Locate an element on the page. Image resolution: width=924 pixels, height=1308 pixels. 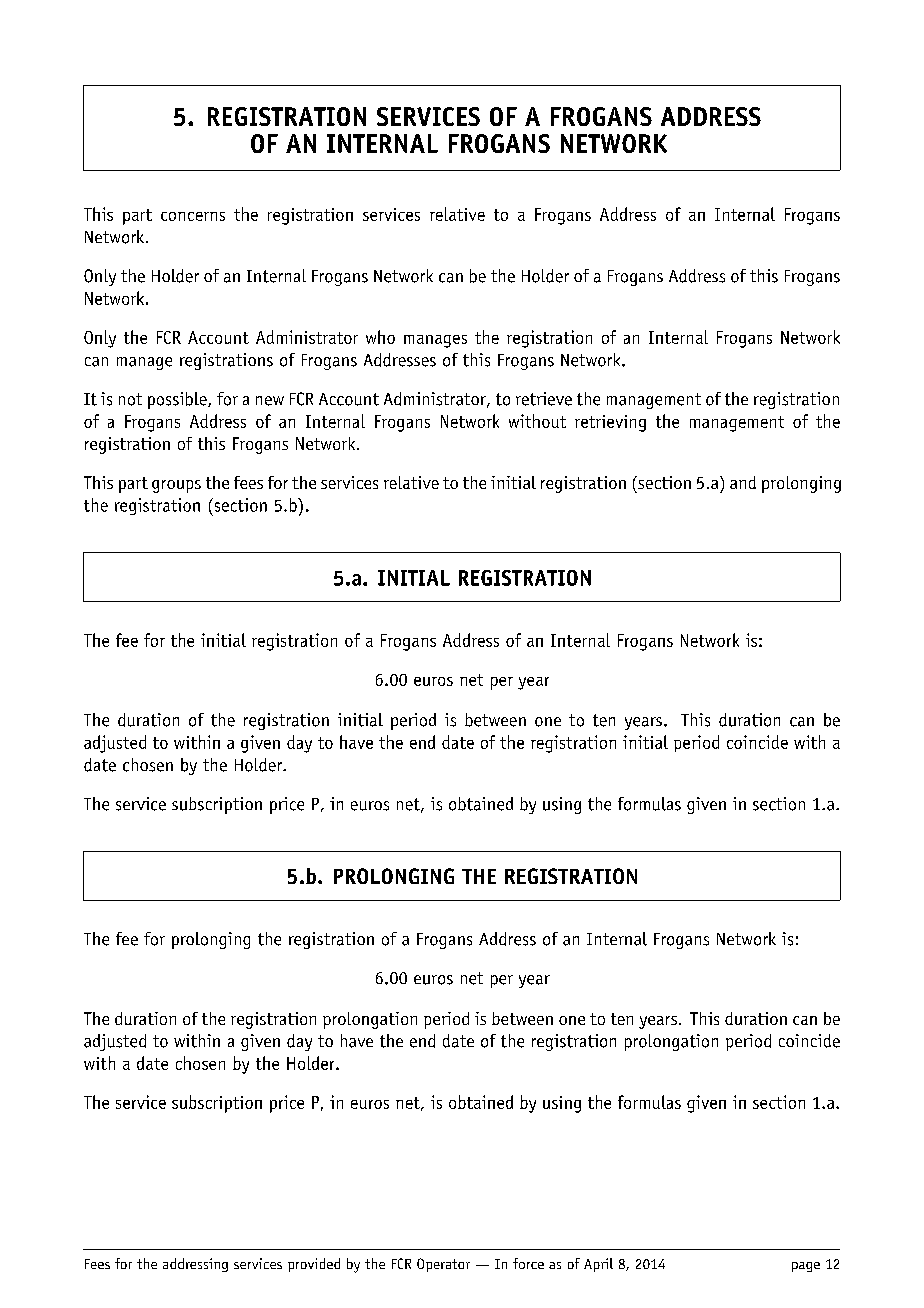
provided is located at coordinates (314, 1265).
